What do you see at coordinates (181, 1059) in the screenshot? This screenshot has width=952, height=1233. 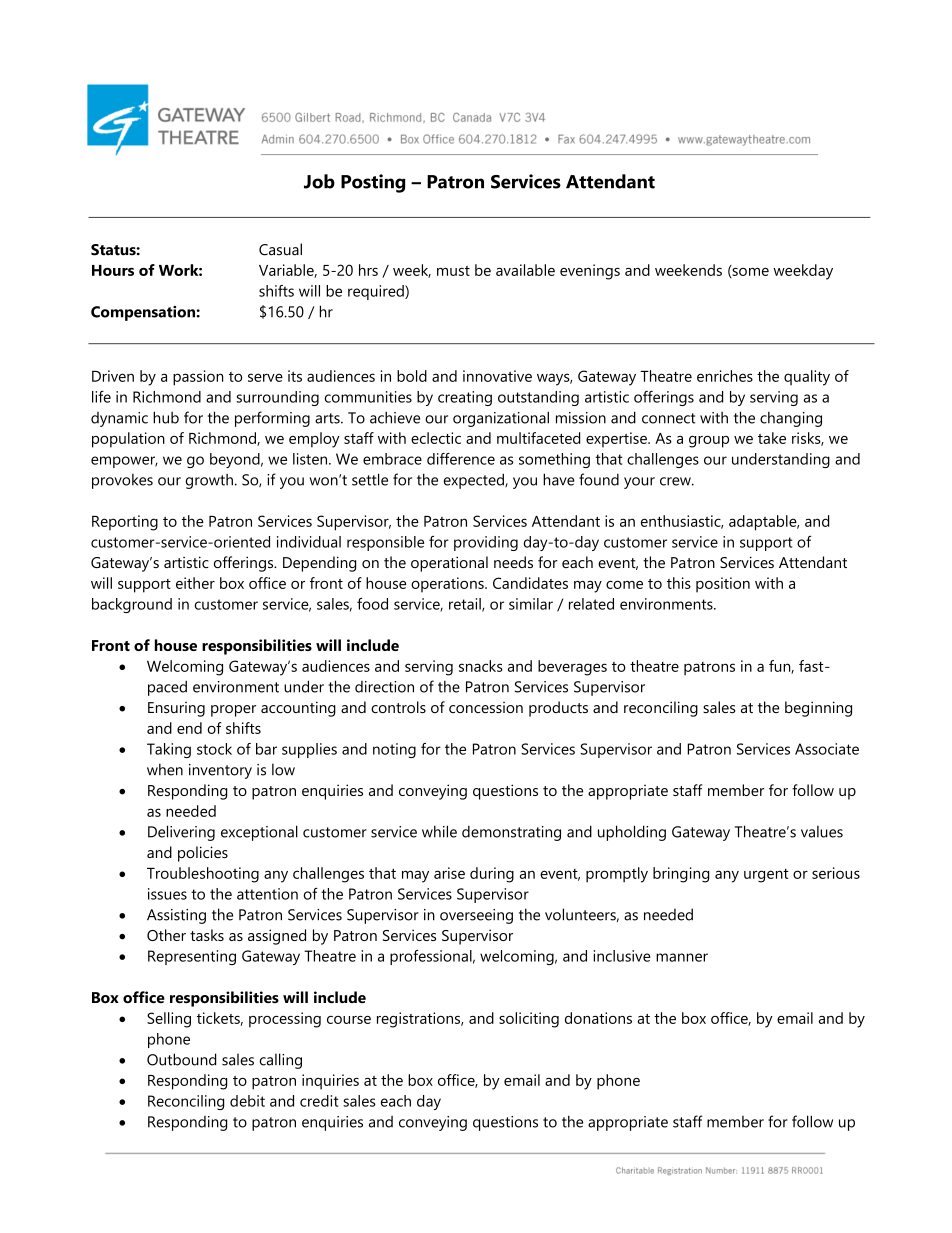 I see `Outbound` at bounding box center [181, 1059].
